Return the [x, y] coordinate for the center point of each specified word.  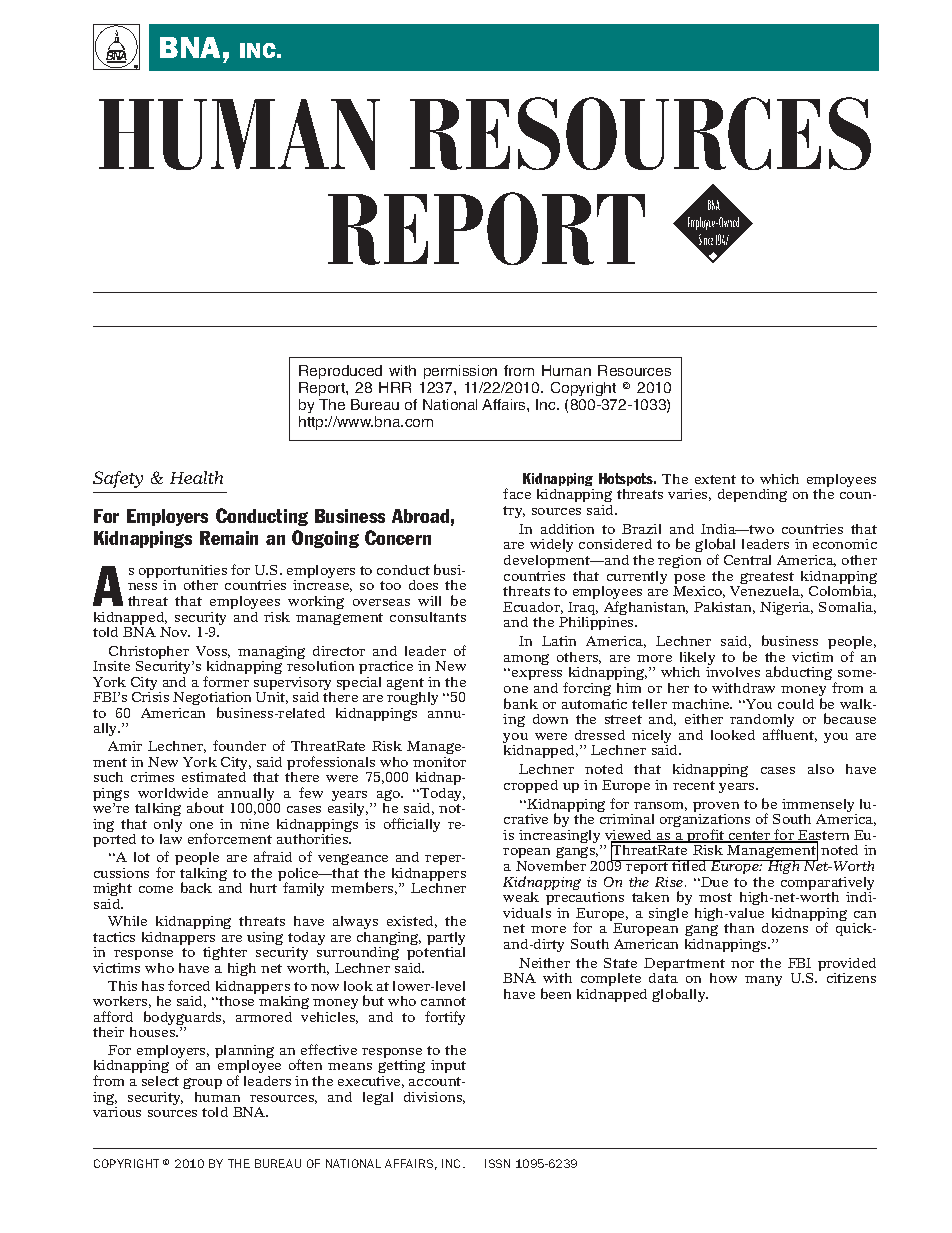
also [821, 769]
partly [446, 940]
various [117, 1112]
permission [460, 372]
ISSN [497, 1163]
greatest [766, 579]
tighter [226, 955]
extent [715, 479]
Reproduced [340, 372]
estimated [214, 777]
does [423, 585]
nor [742, 964]
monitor [439, 762]
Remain [229, 538]
